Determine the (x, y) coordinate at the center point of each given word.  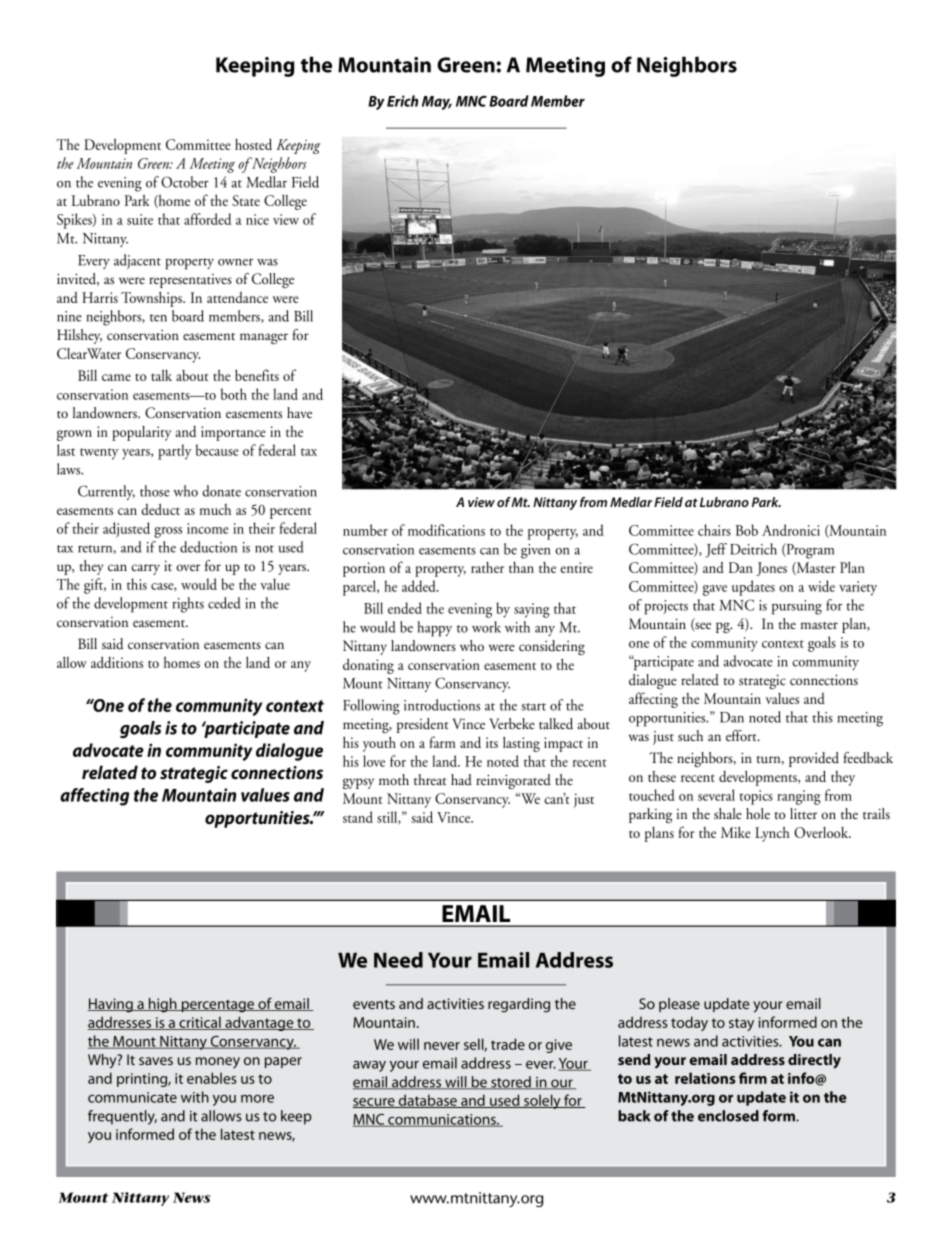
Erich (402, 101)
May (437, 103)
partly (175, 452)
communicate (132, 1097)
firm (753, 1078)
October (185, 182)
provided (814, 759)
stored (511, 1083)
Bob (747, 530)
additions (117, 662)
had (461, 780)
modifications (446, 530)
